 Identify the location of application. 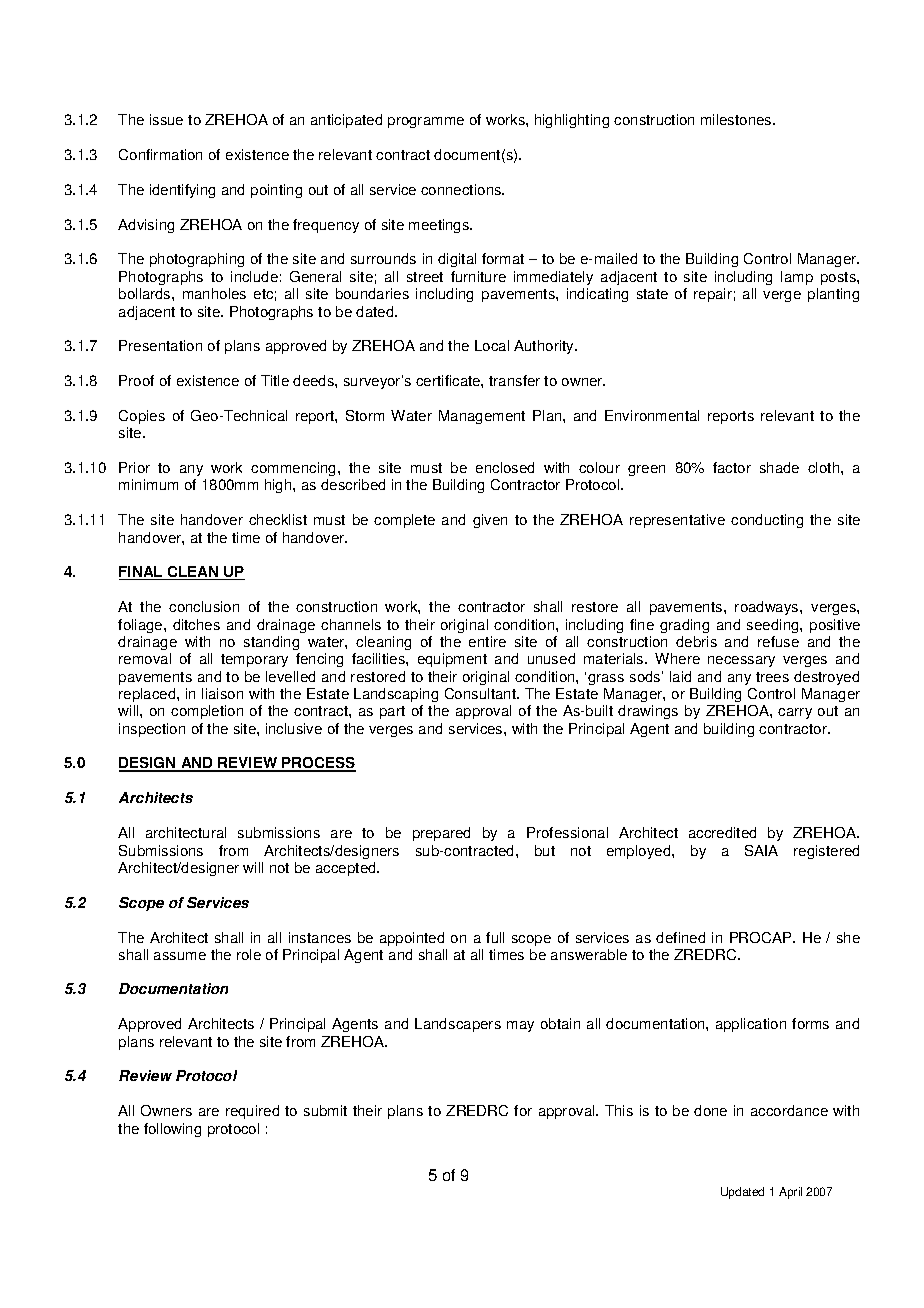
(751, 1025).
